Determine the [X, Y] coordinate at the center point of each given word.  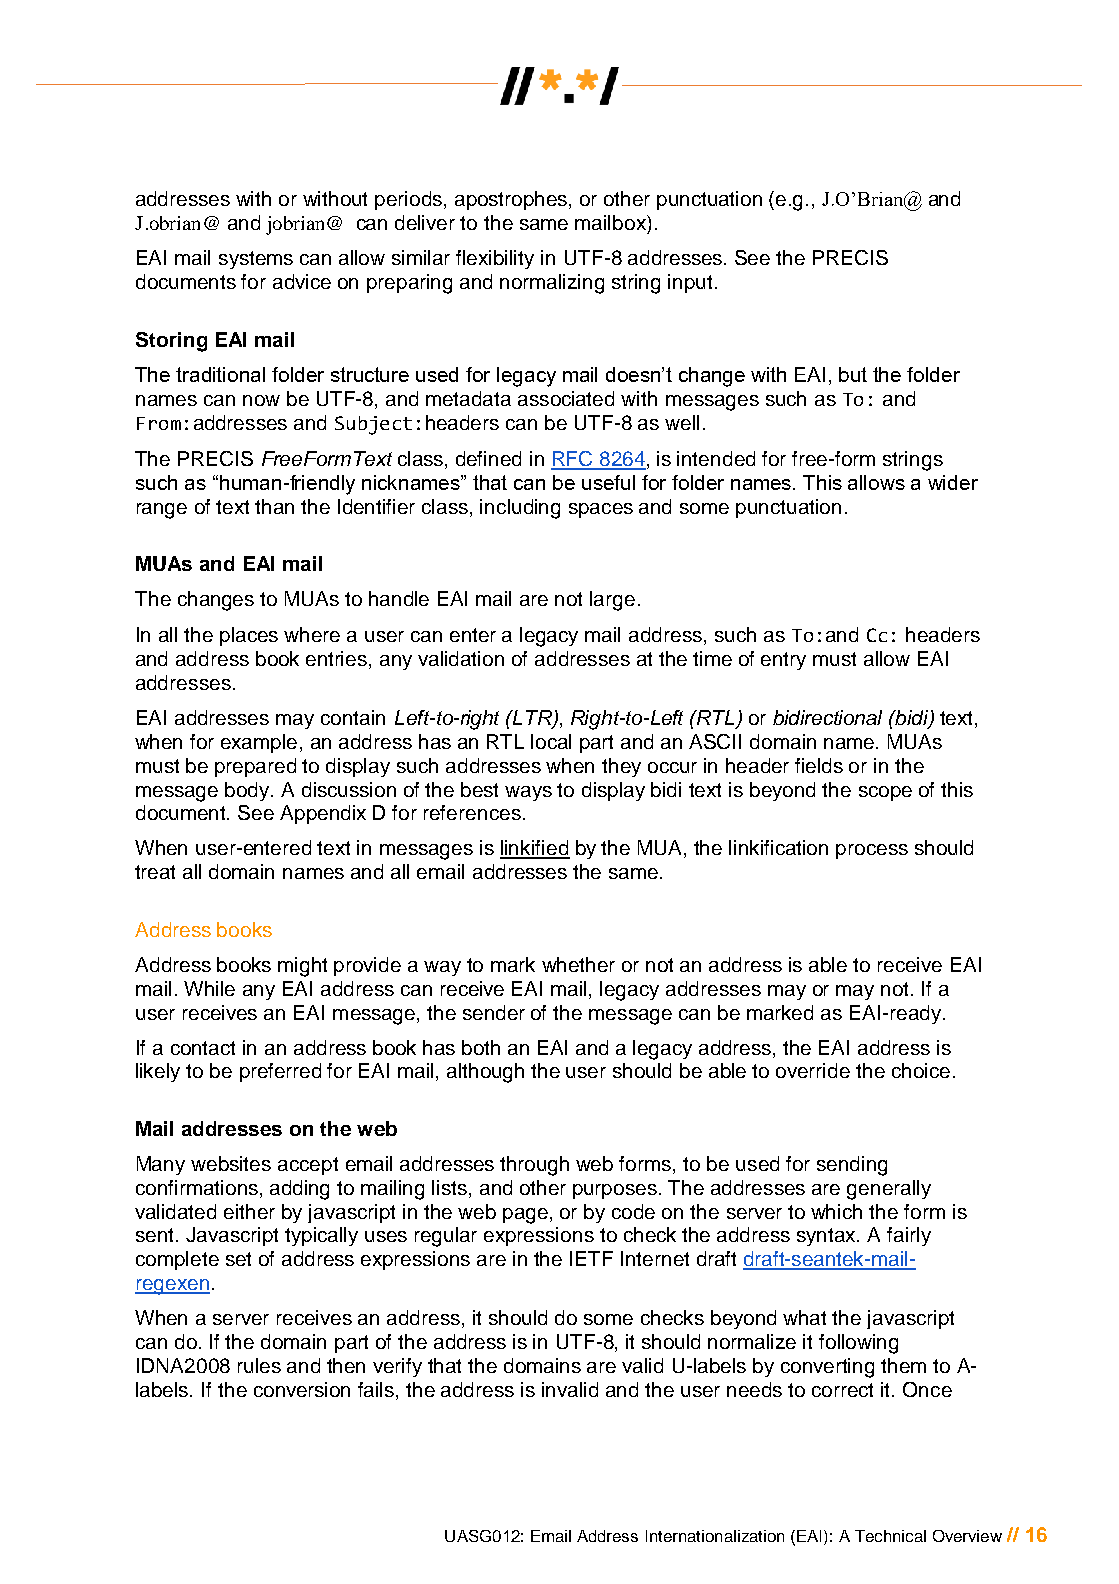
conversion [302, 1389]
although [485, 1073]
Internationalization [715, 1536]
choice [921, 1070]
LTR [533, 719]
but [853, 374]
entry [783, 661]
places [249, 636]
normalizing [552, 284]
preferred [280, 1072]
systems [256, 260]
